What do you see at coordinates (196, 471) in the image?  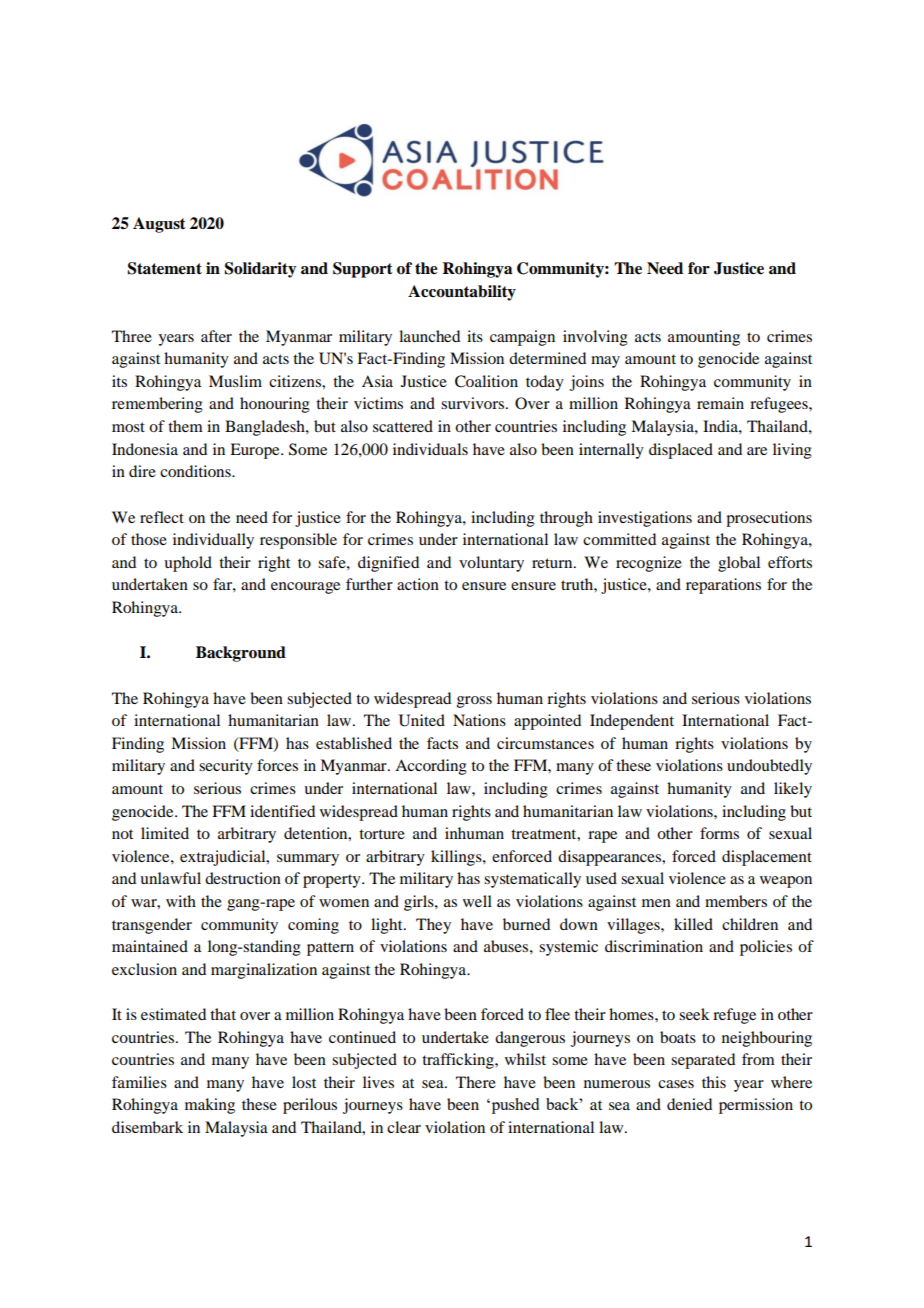 I see `conditions` at bounding box center [196, 471].
